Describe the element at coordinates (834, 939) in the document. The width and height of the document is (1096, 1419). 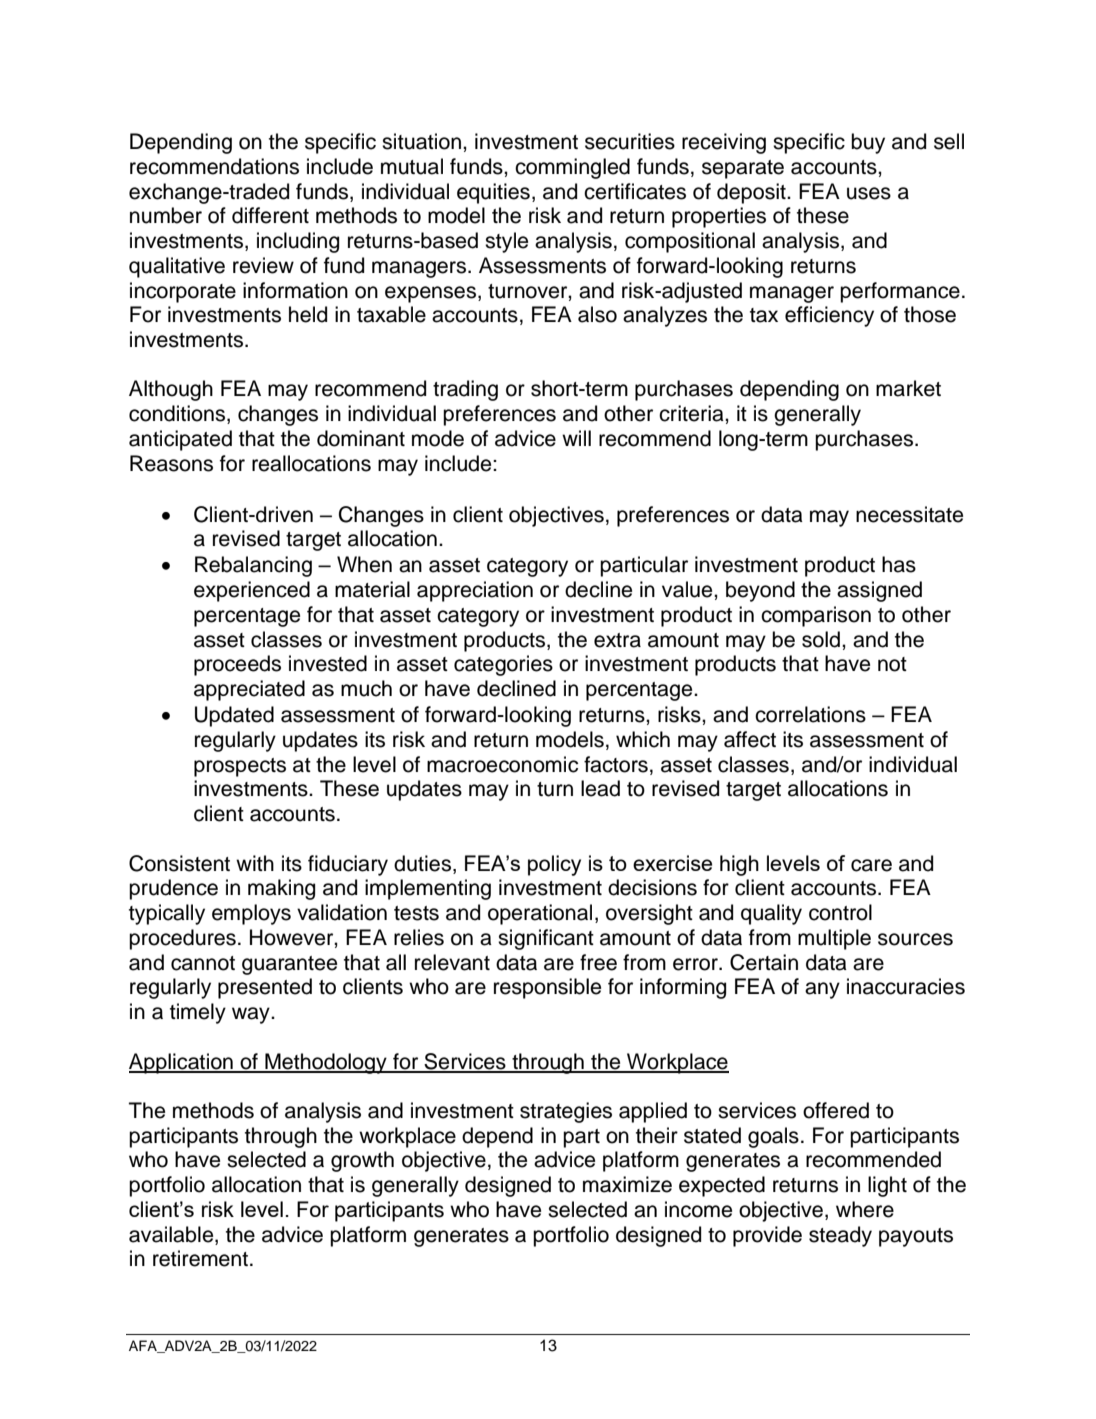
I see `multiple` at that location.
